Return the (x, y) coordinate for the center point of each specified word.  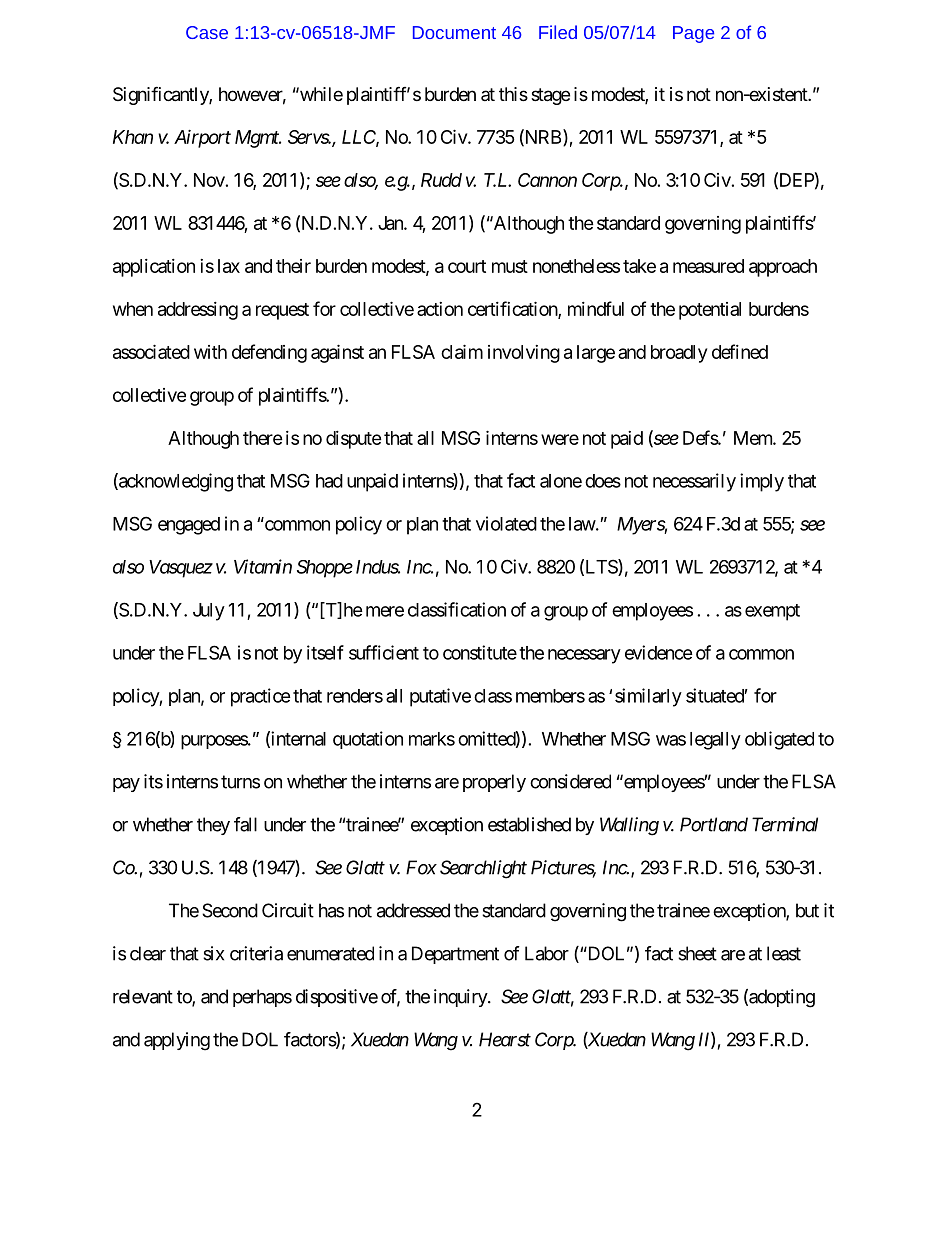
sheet (697, 953)
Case (207, 32)
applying (177, 1041)
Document (454, 32)
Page (693, 34)
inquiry (461, 998)
